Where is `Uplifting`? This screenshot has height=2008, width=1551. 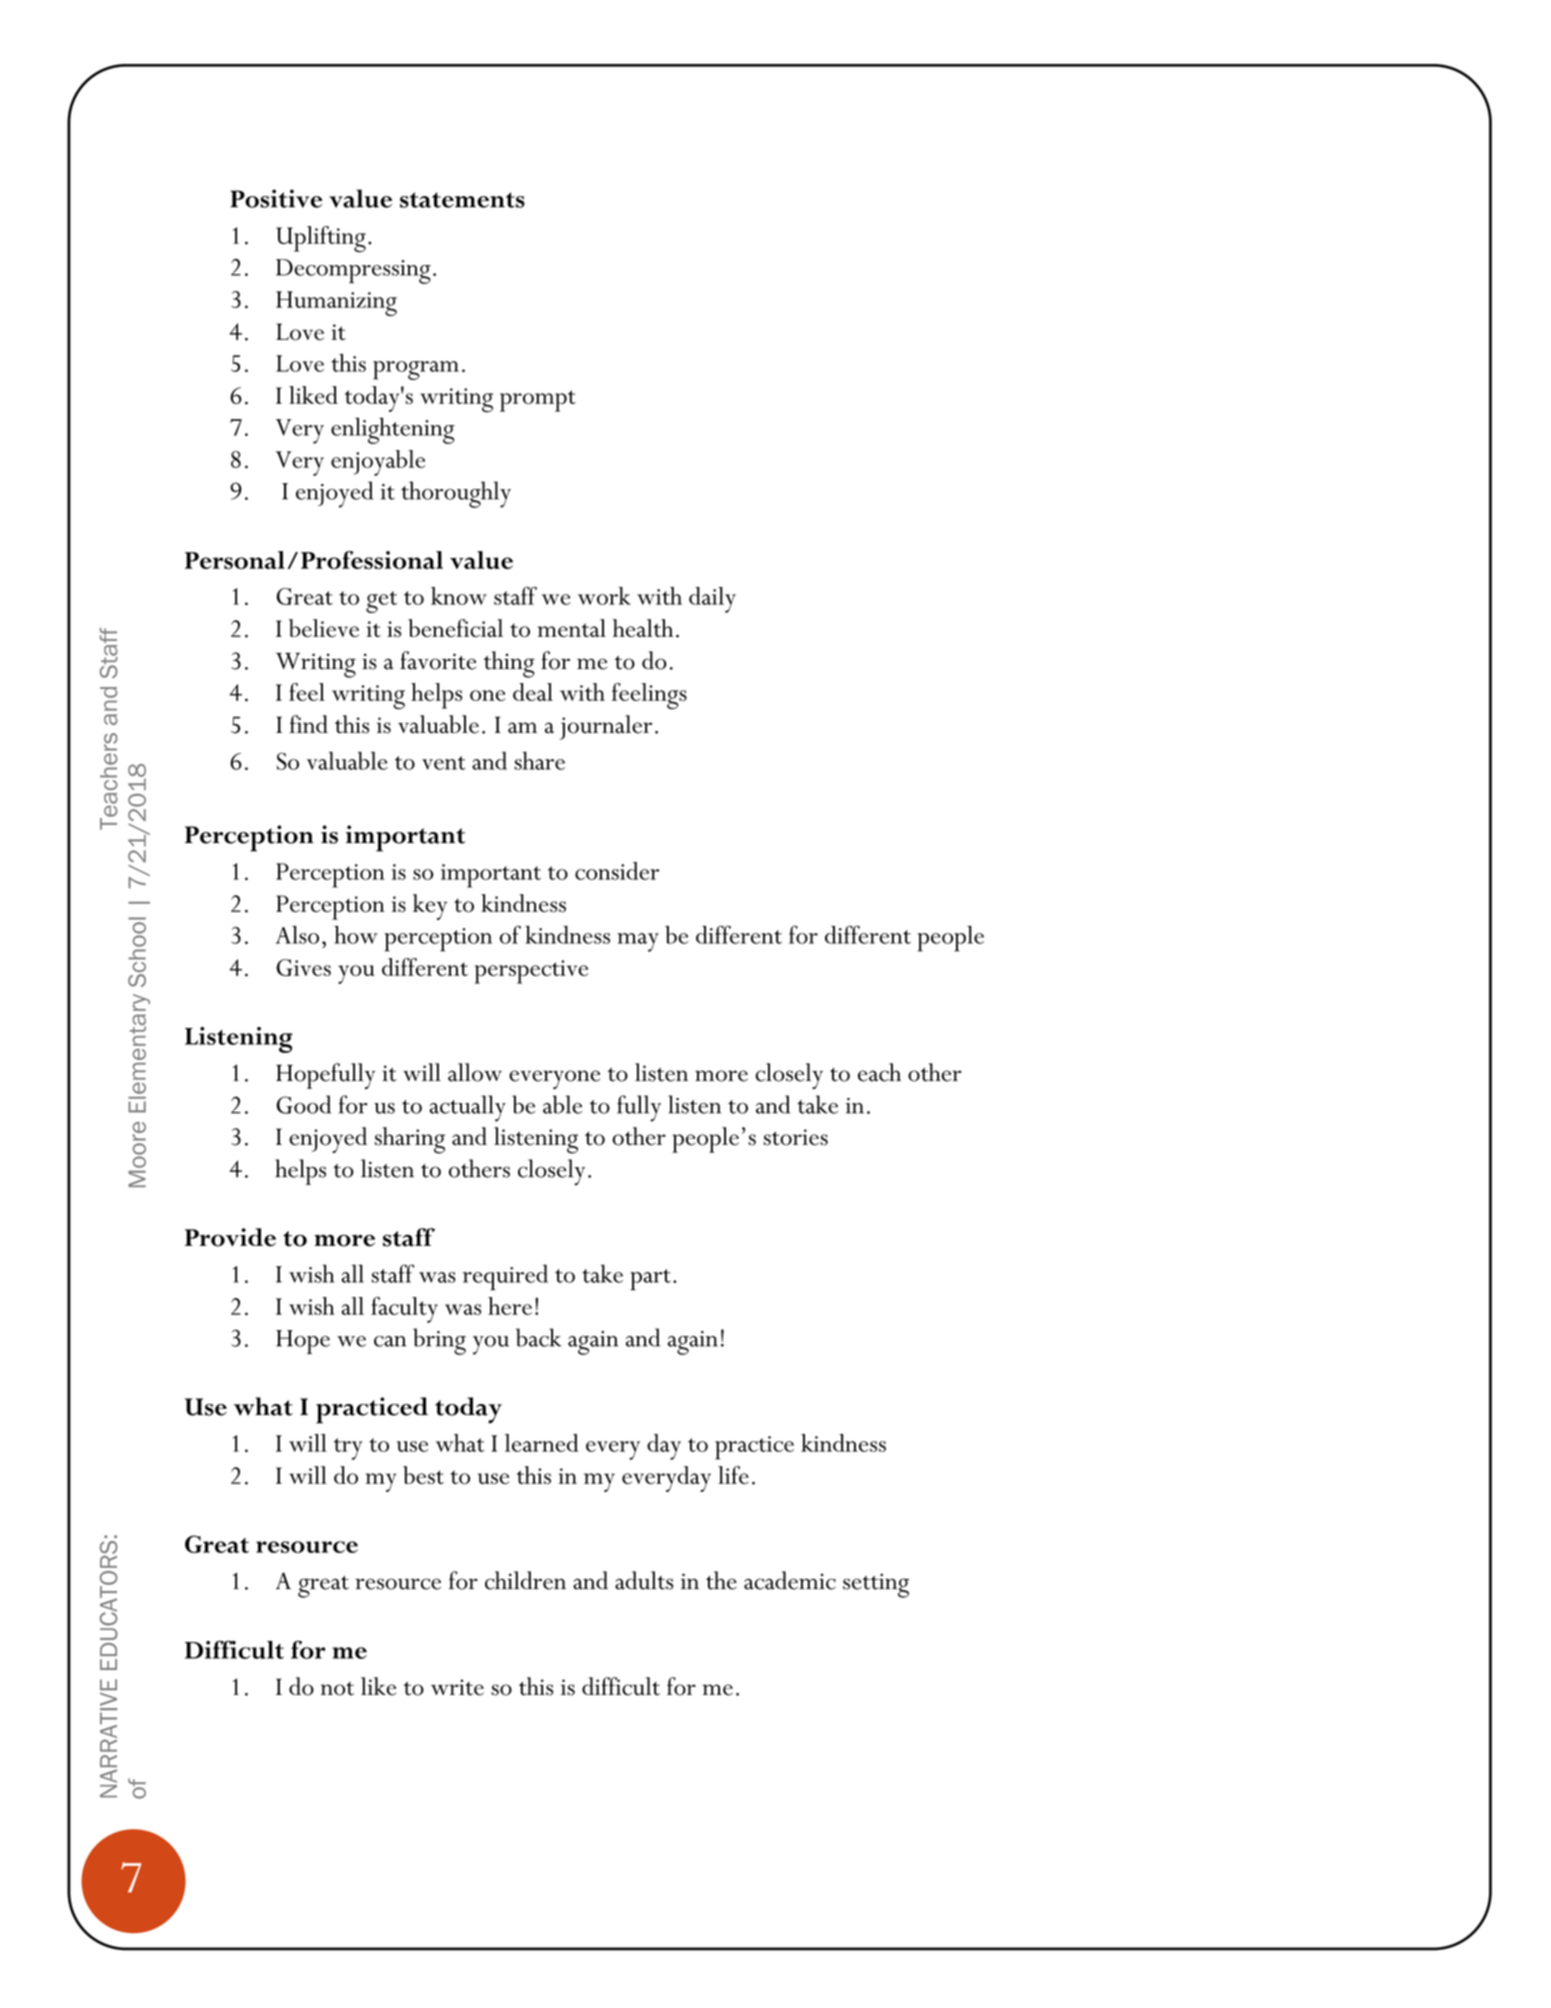 Uplifting is located at coordinates (321, 239).
